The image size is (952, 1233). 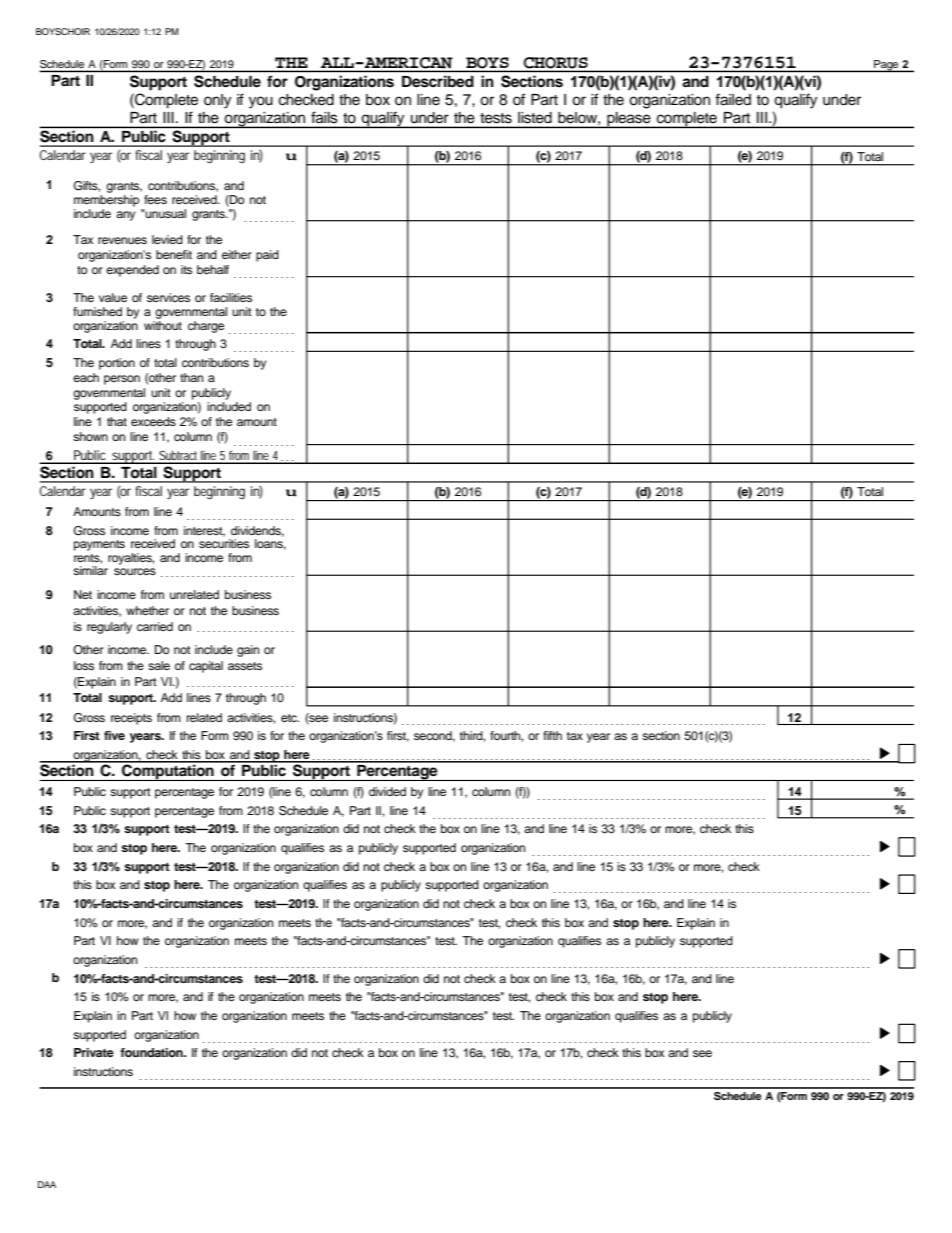 What do you see at coordinates (47, 1184) in the image?
I see `DAA` at bounding box center [47, 1184].
